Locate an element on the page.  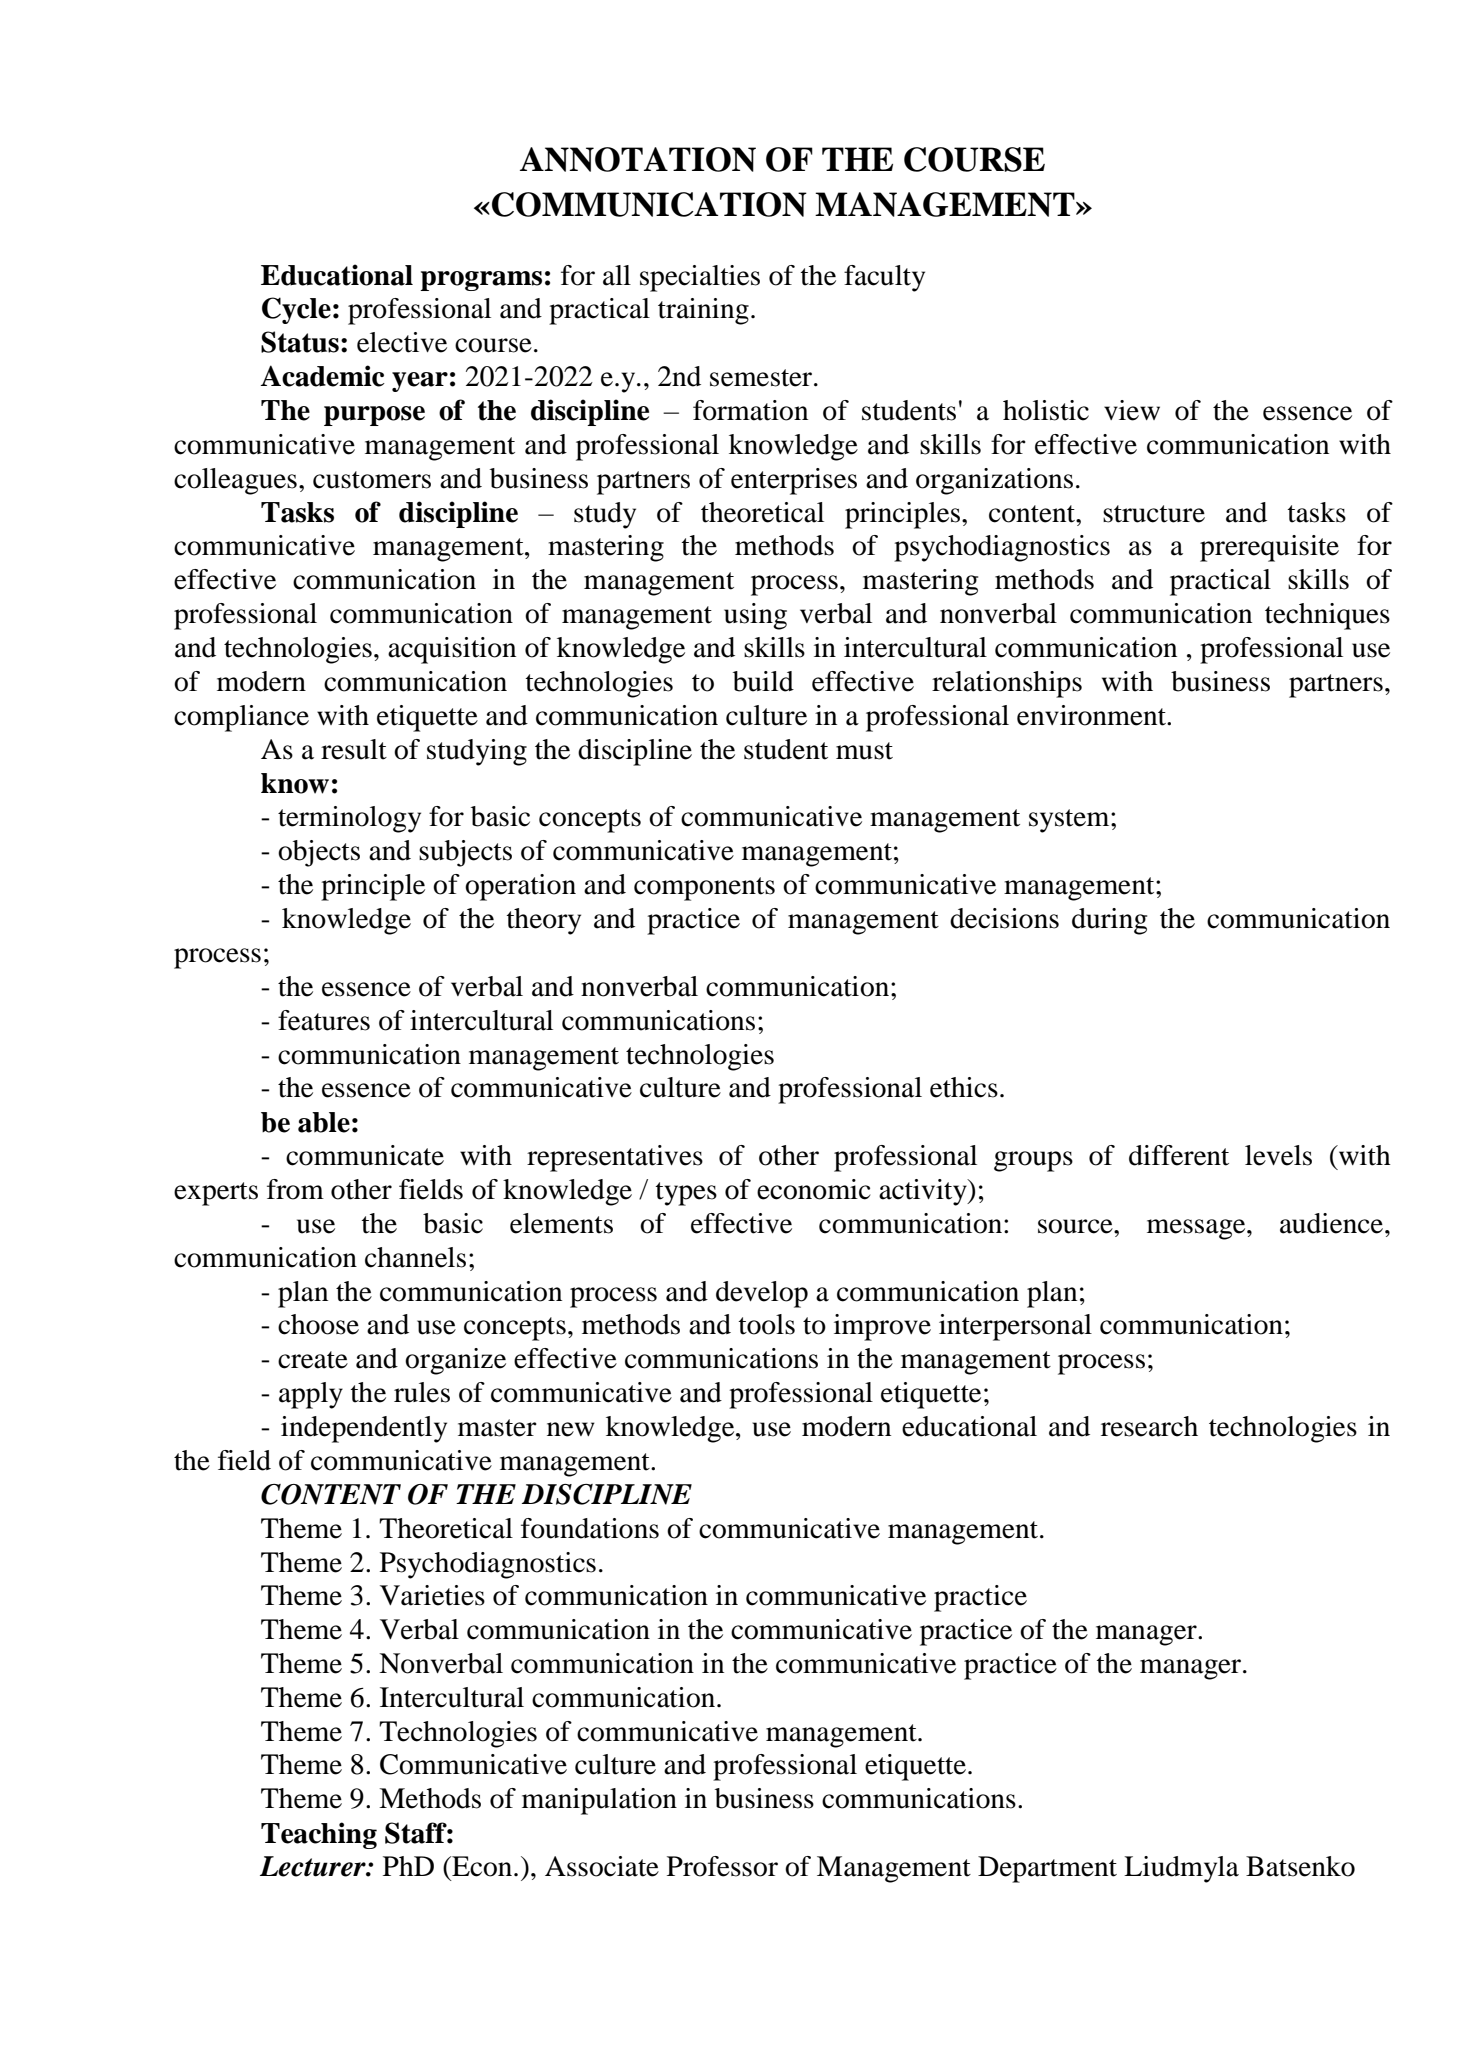
view is located at coordinates (1132, 410).
